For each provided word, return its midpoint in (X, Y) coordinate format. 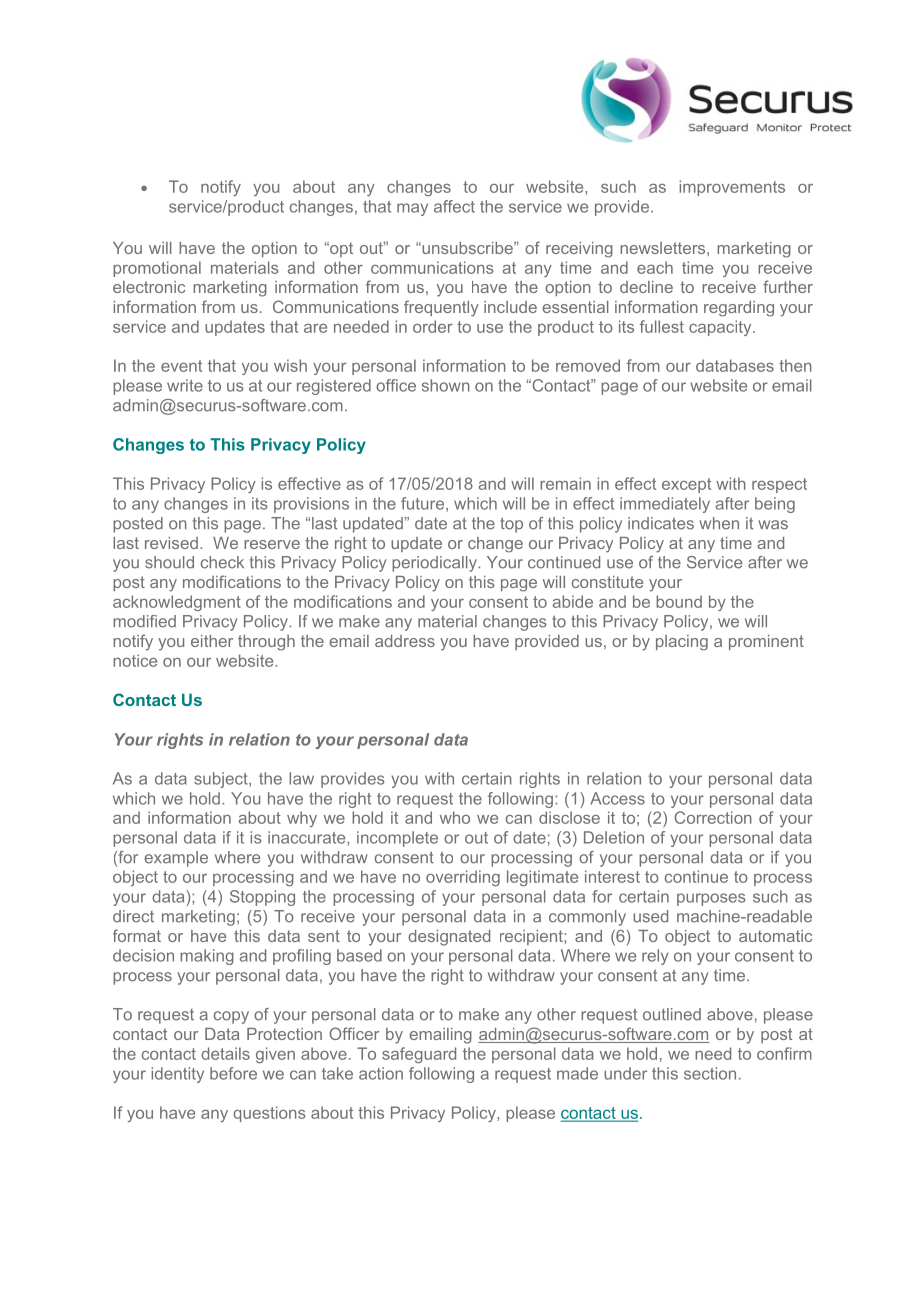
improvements (732, 188)
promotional (157, 269)
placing (682, 643)
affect (454, 206)
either (212, 641)
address (405, 641)
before (233, 1073)
